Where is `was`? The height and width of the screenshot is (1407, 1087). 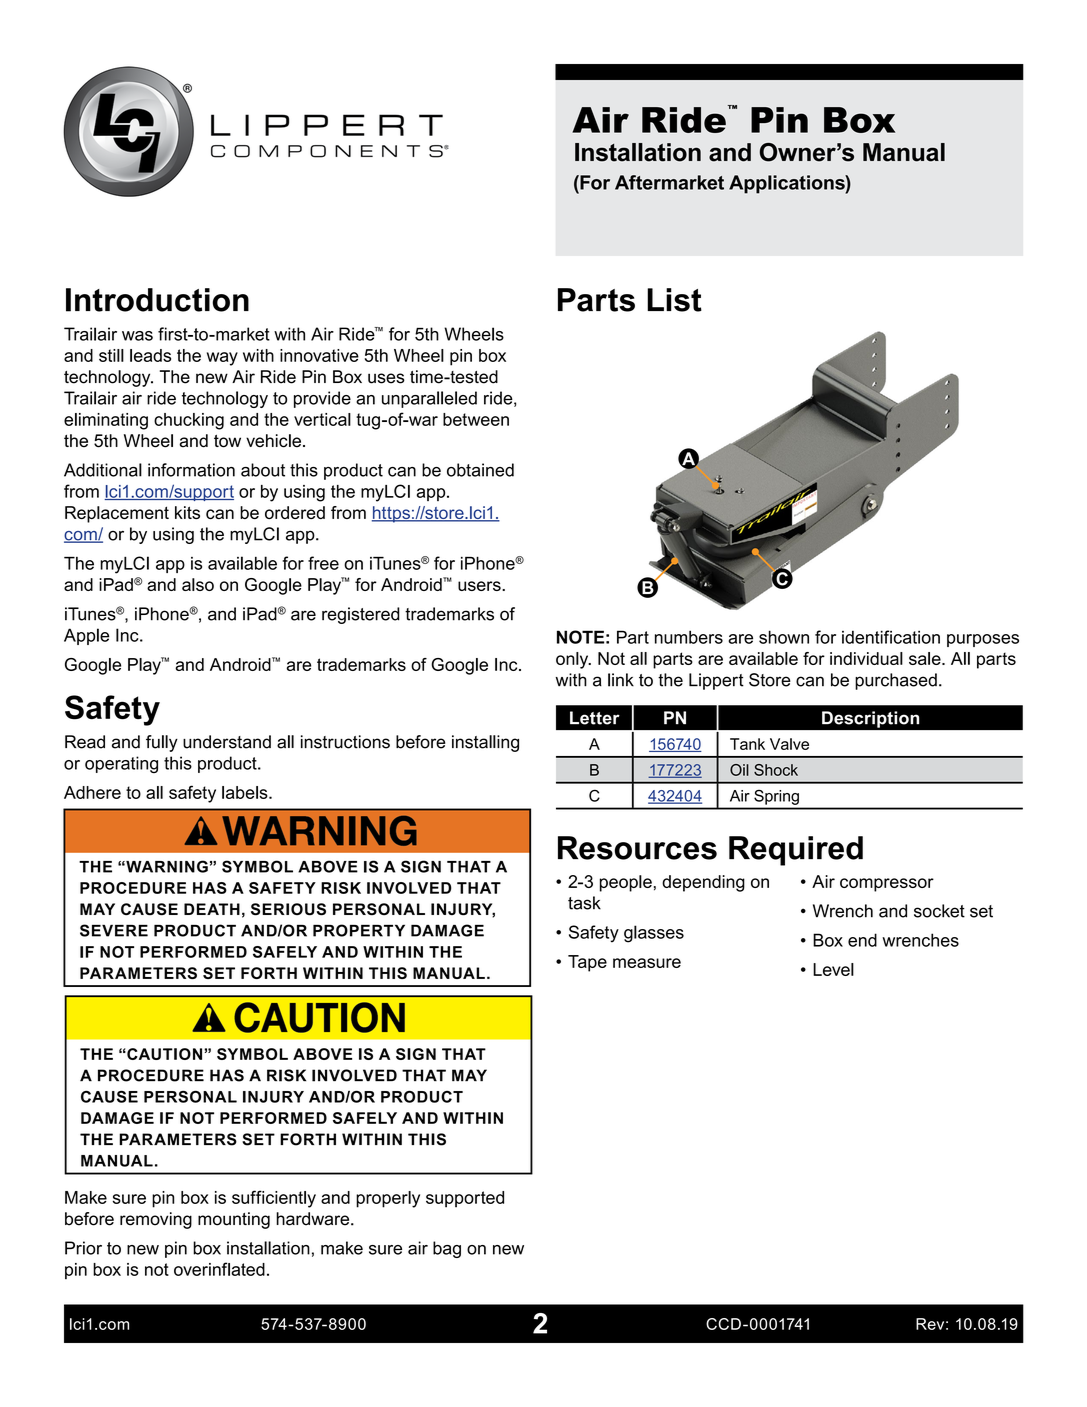 was is located at coordinates (137, 336).
